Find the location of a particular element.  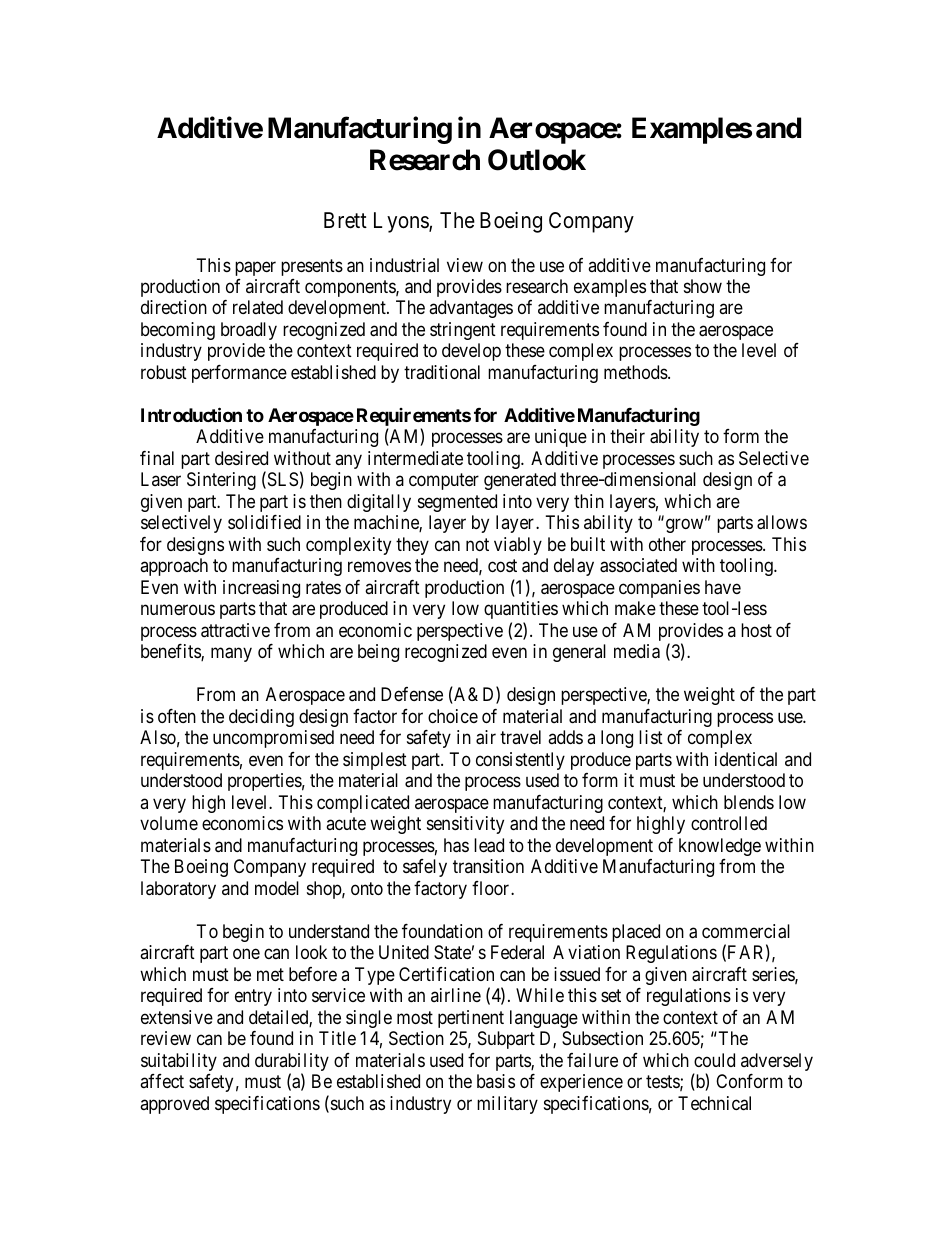

sensitivity is located at coordinates (465, 825).
